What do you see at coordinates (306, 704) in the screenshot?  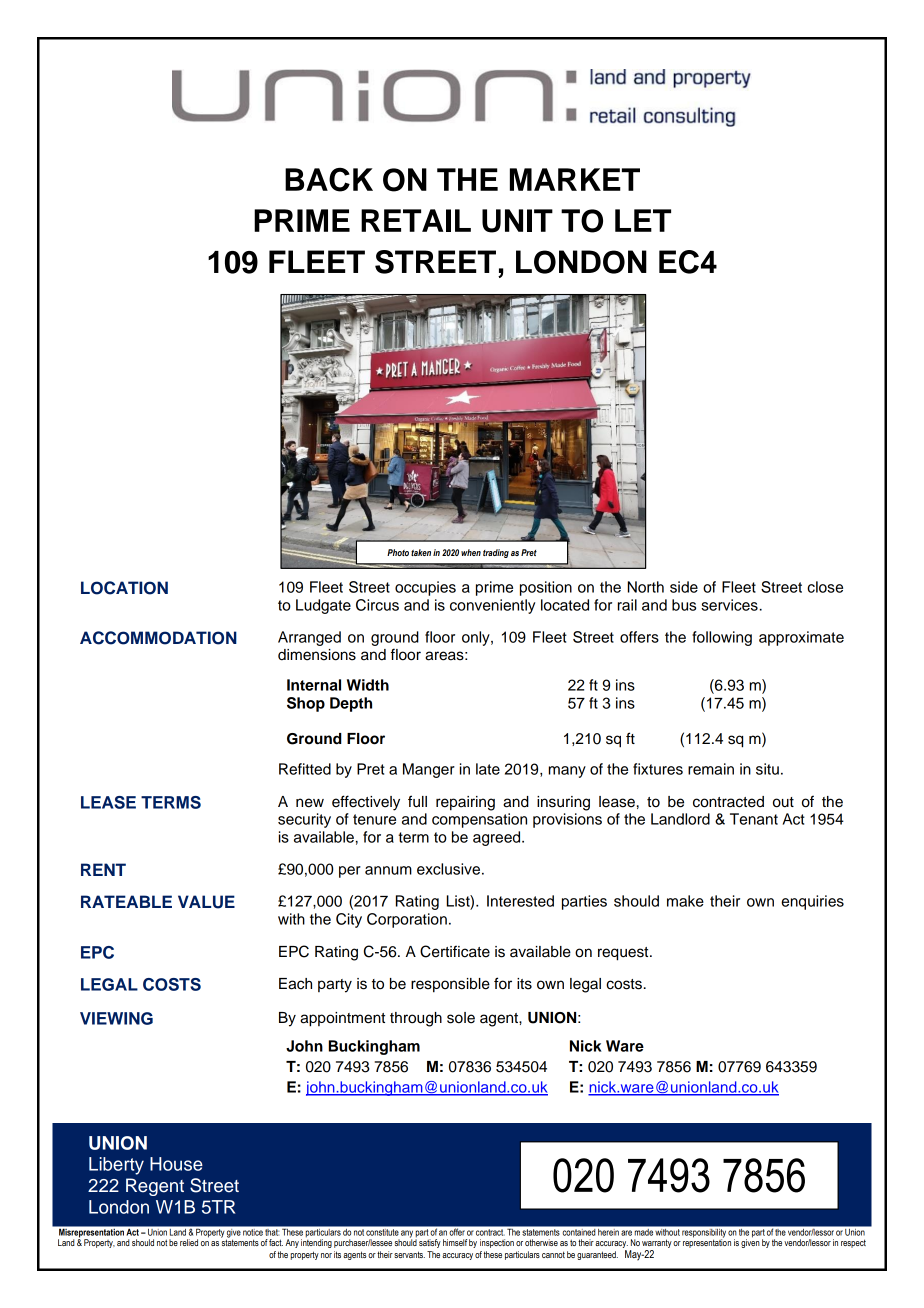 I see `Shop` at bounding box center [306, 704].
